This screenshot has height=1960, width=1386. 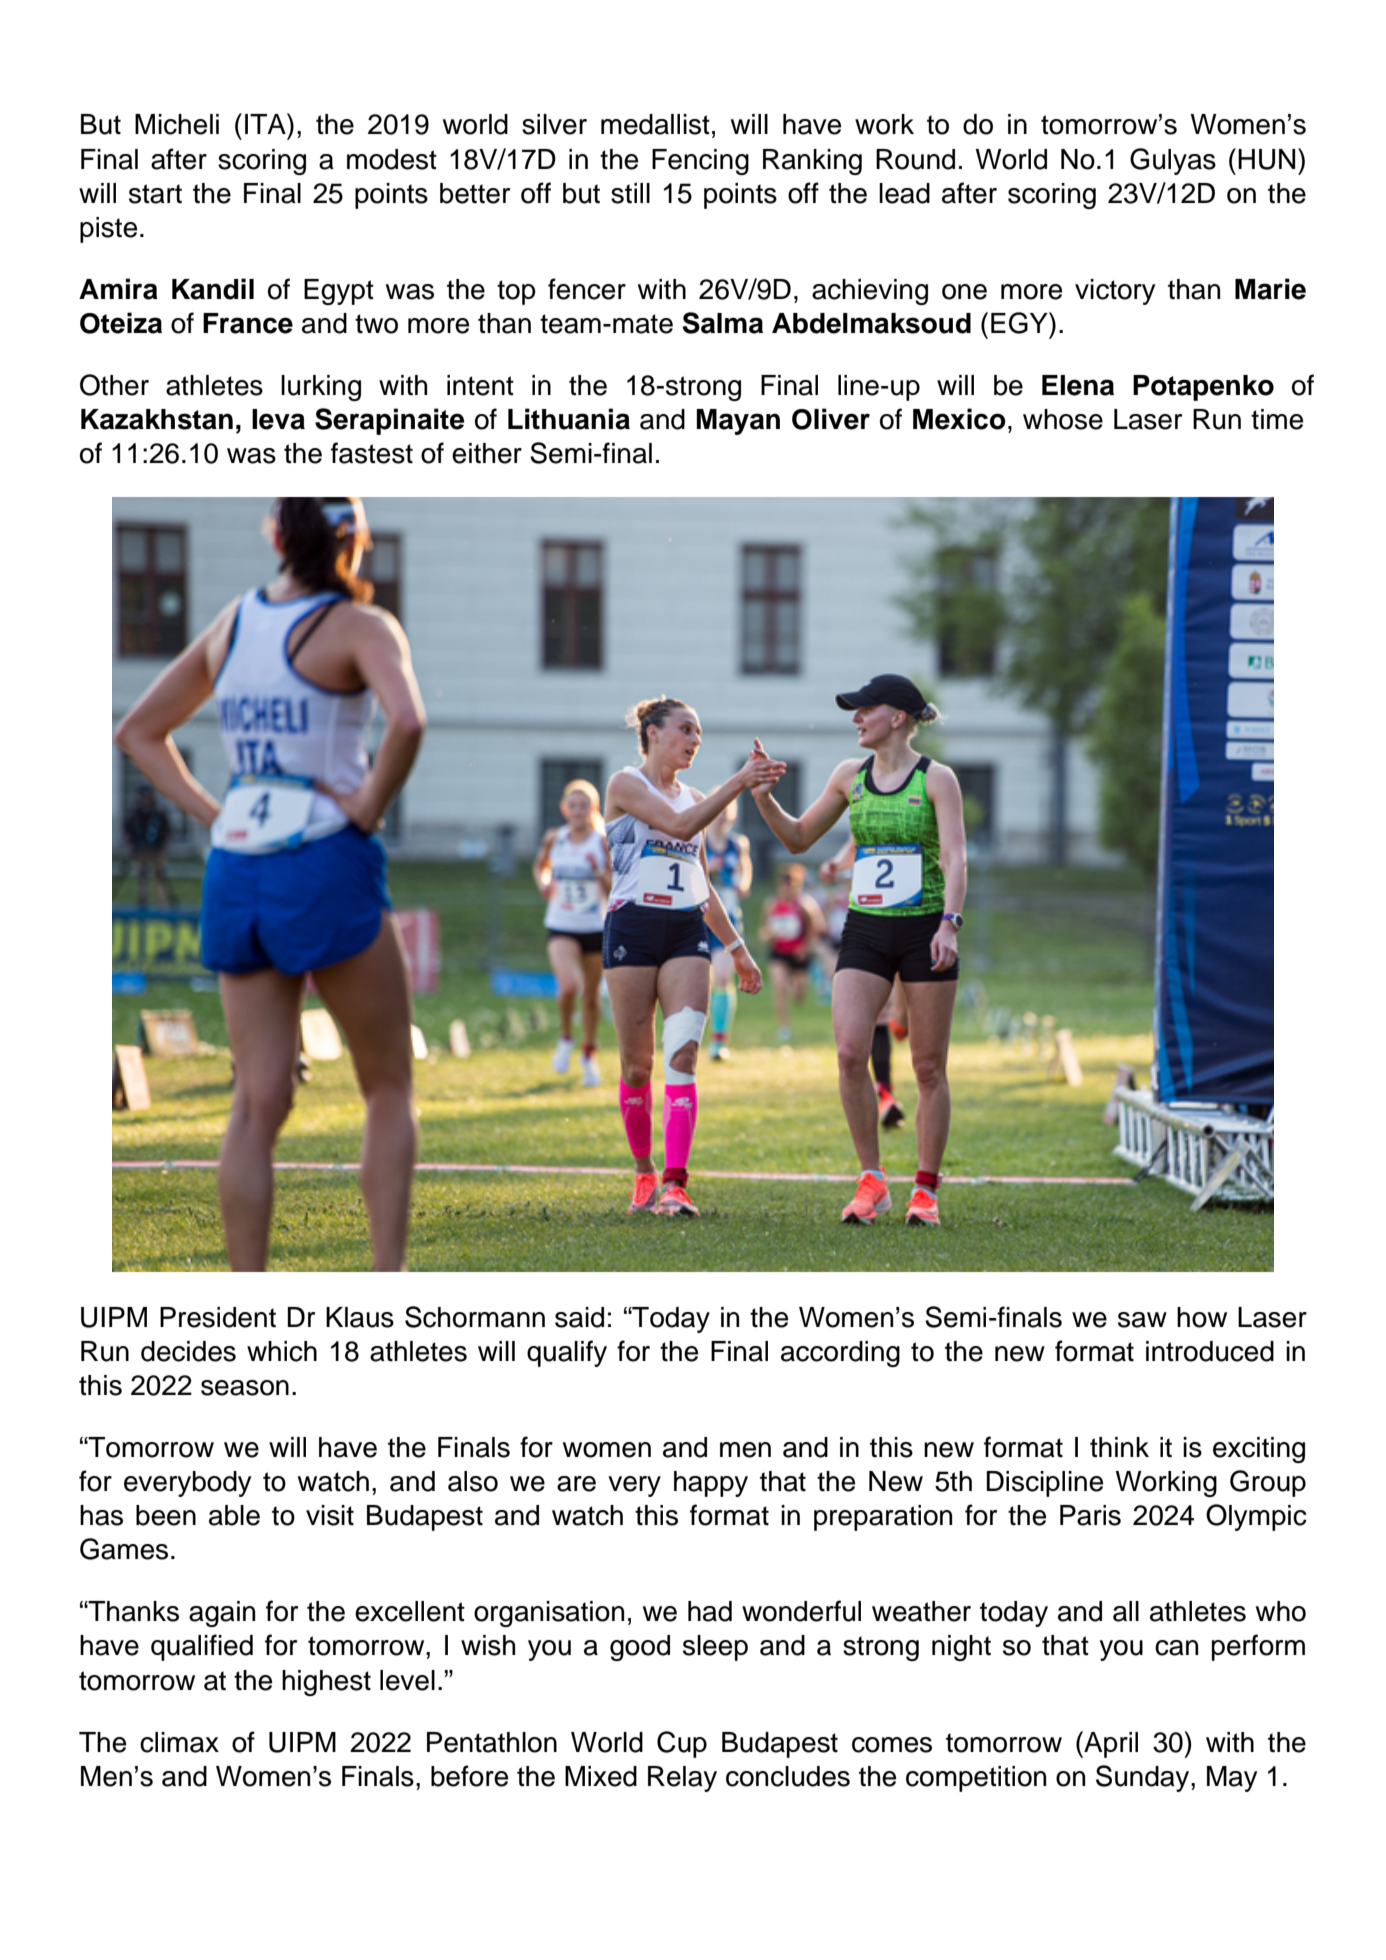 I want to click on HUN, so click(x=1266, y=159).
